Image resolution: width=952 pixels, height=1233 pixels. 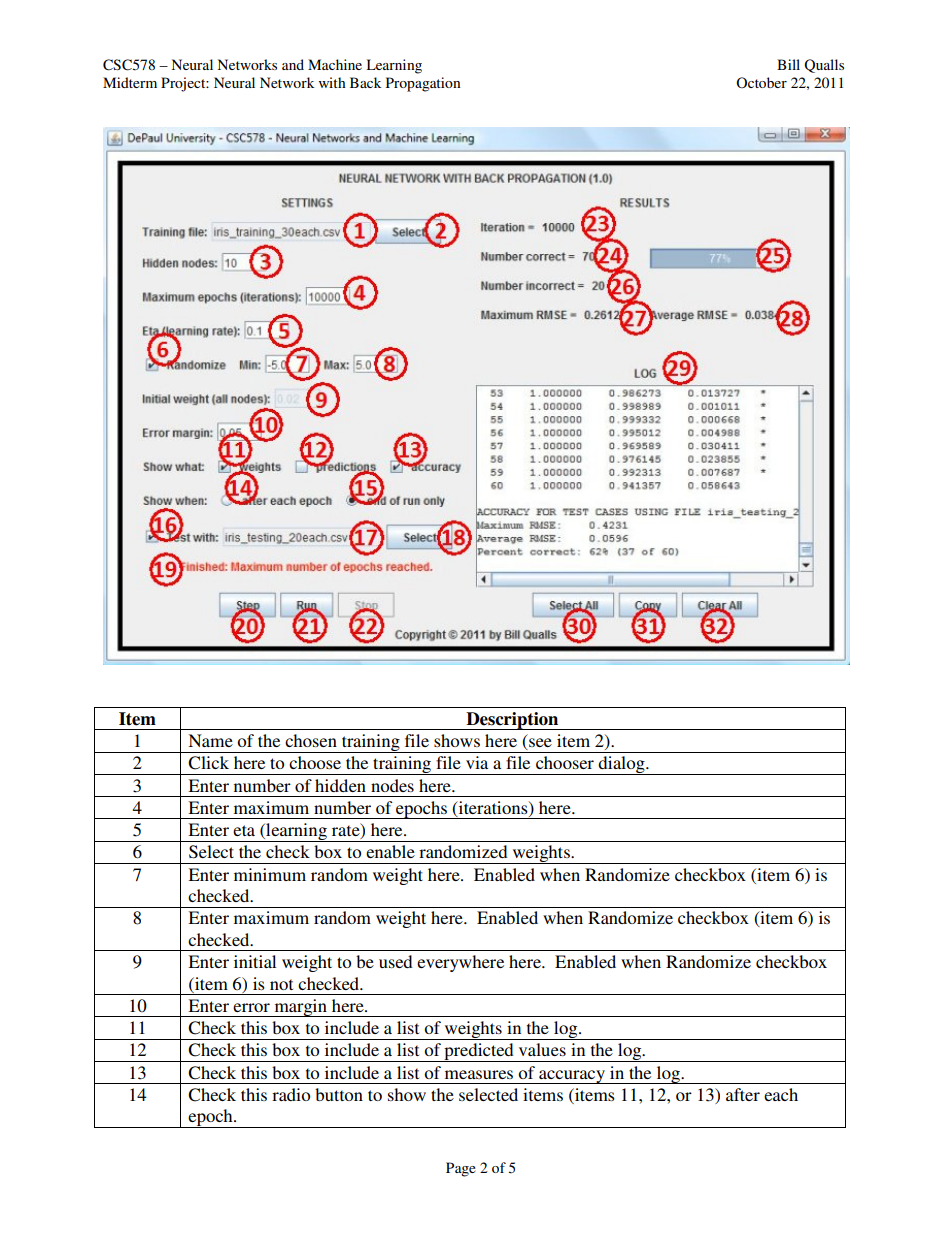 I want to click on October, so click(x=761, y=82).
